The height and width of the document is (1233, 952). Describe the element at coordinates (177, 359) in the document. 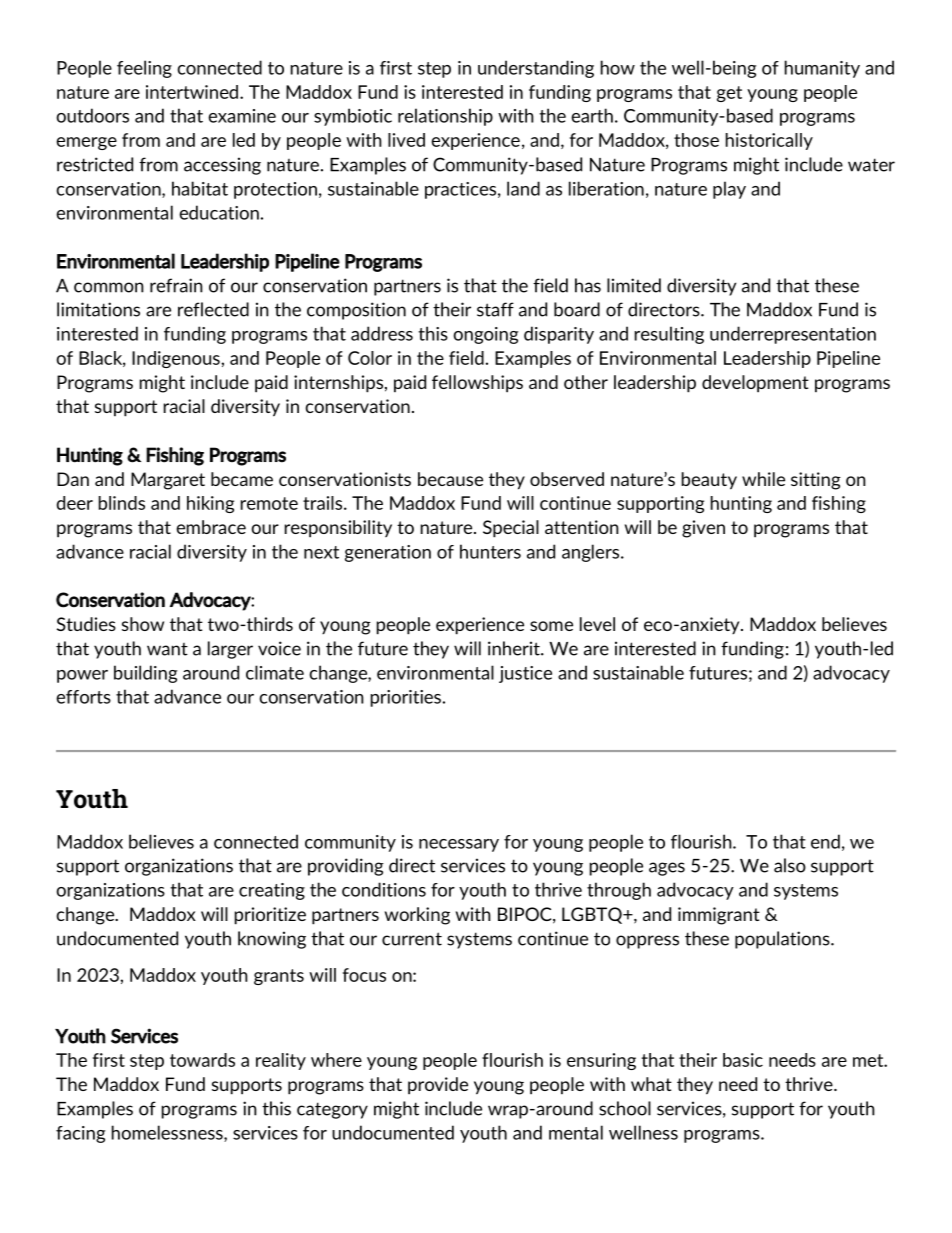

I see `Indigenous` at that location.
